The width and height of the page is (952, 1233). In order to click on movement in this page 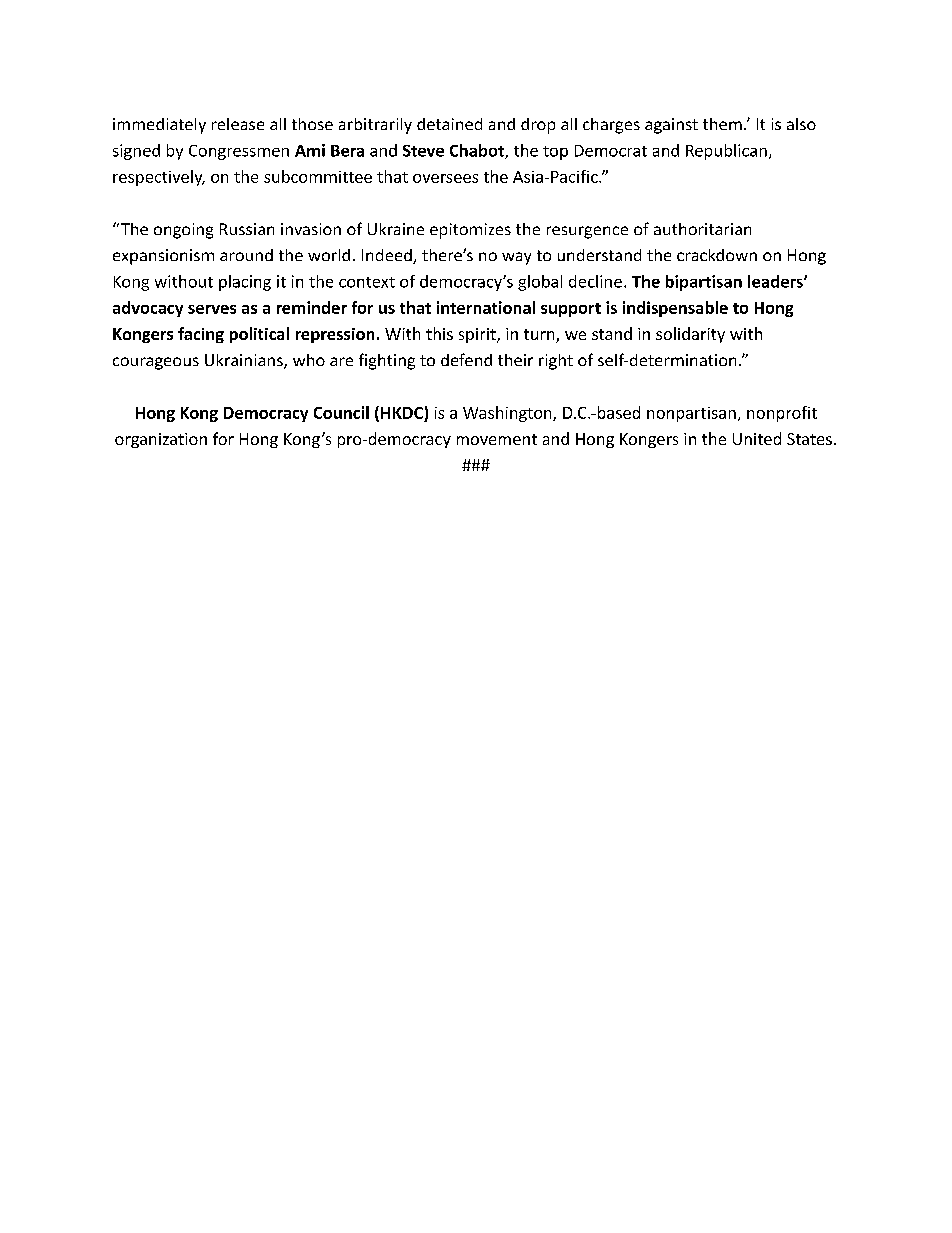, I will do `click(497, 439)`.
